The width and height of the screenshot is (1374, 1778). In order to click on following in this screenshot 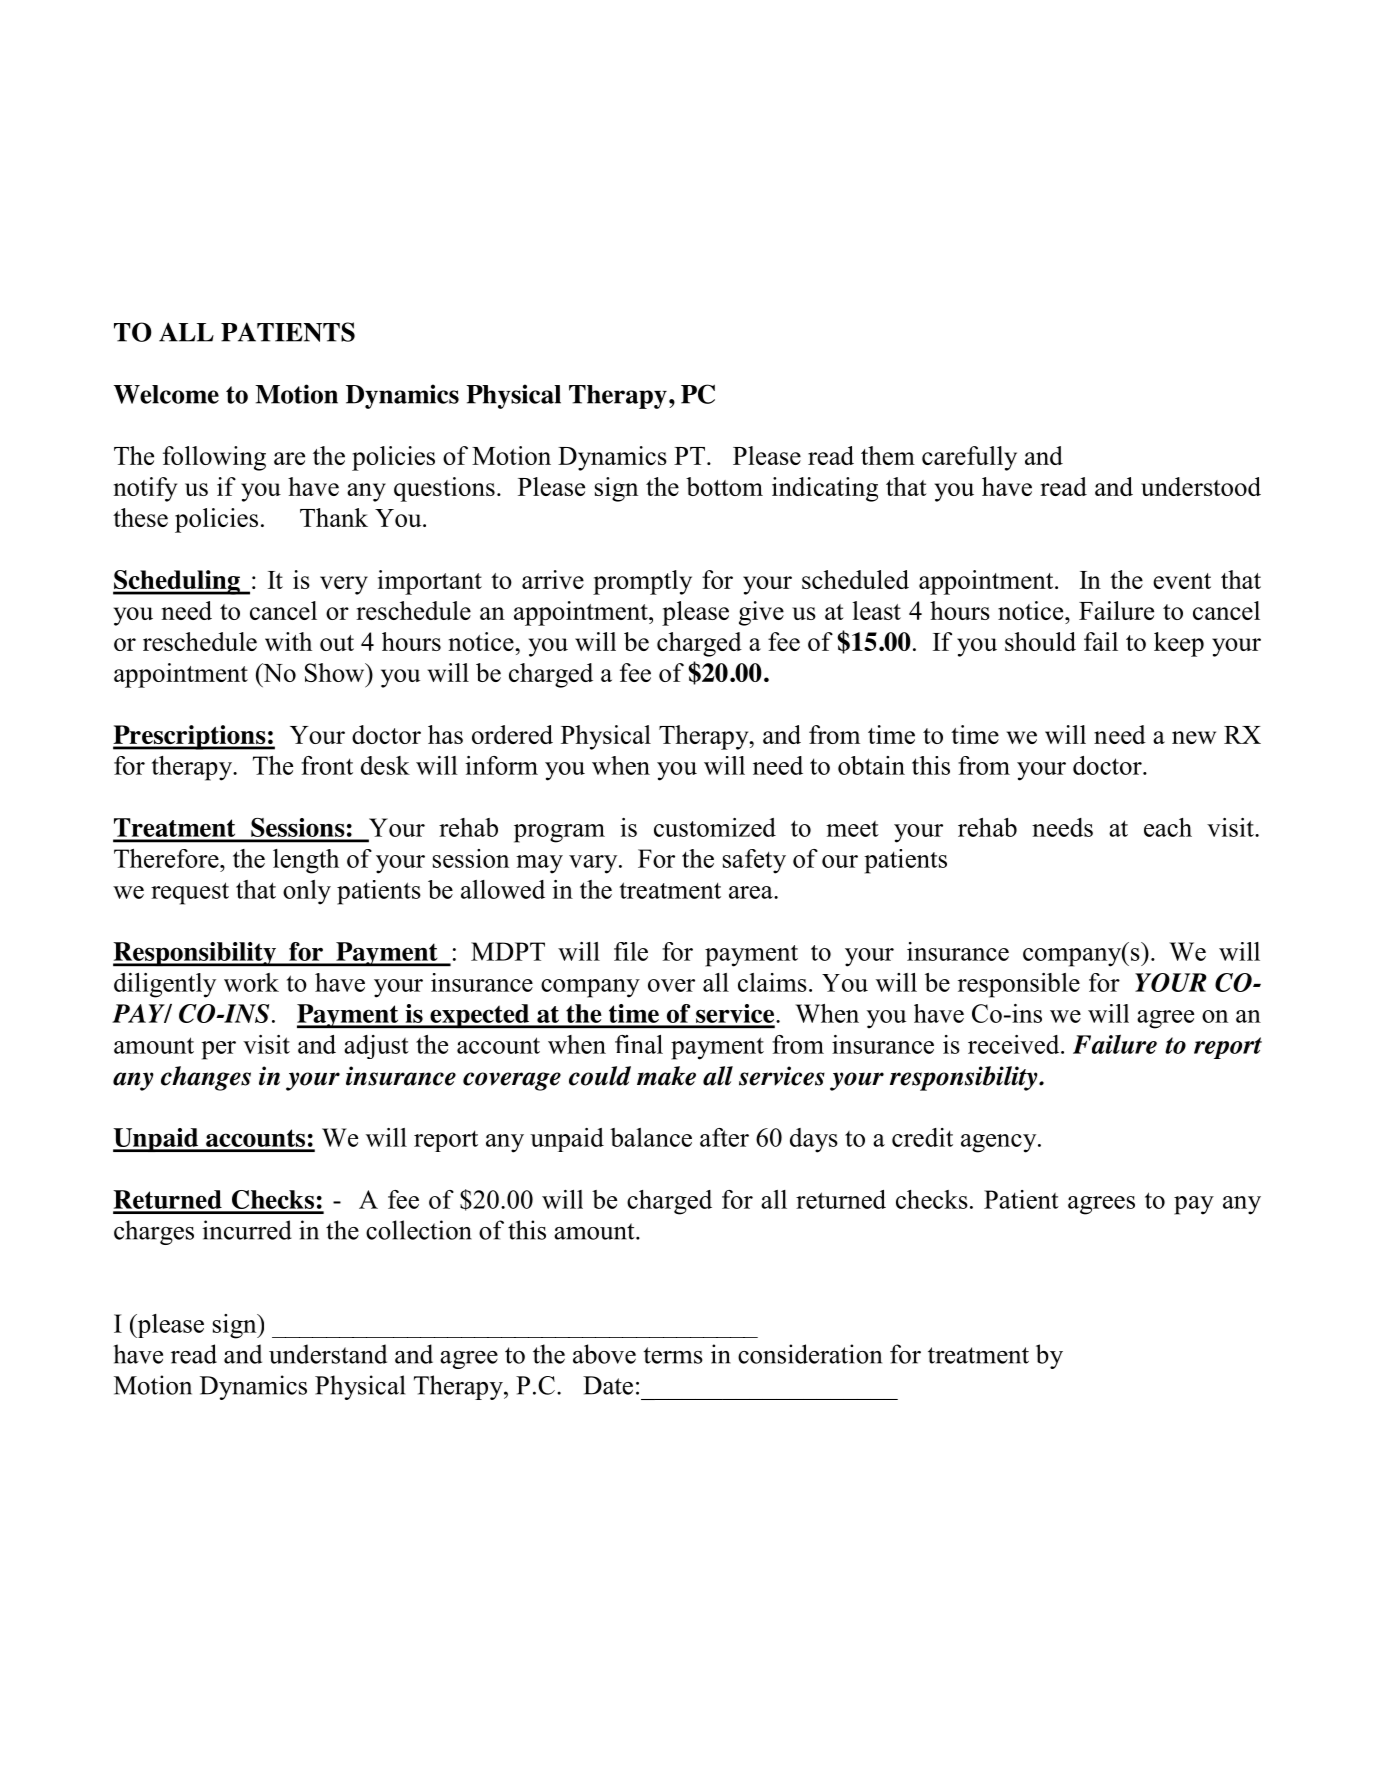, I will do `click(214, 458)`.
